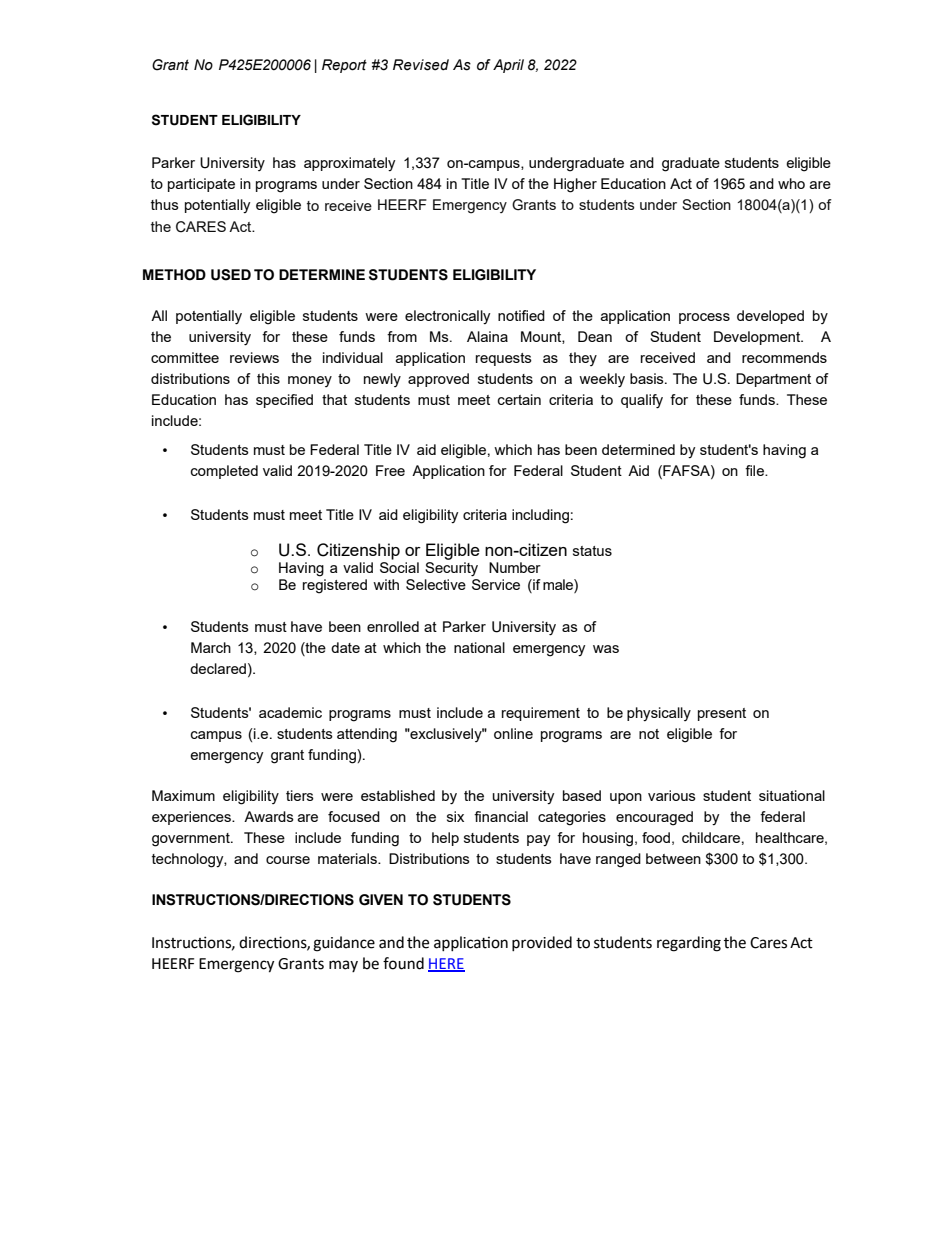 Image resolution: width=952 pixels, height=1233 pixels. I want to click on regarding, so click(689, 944).
